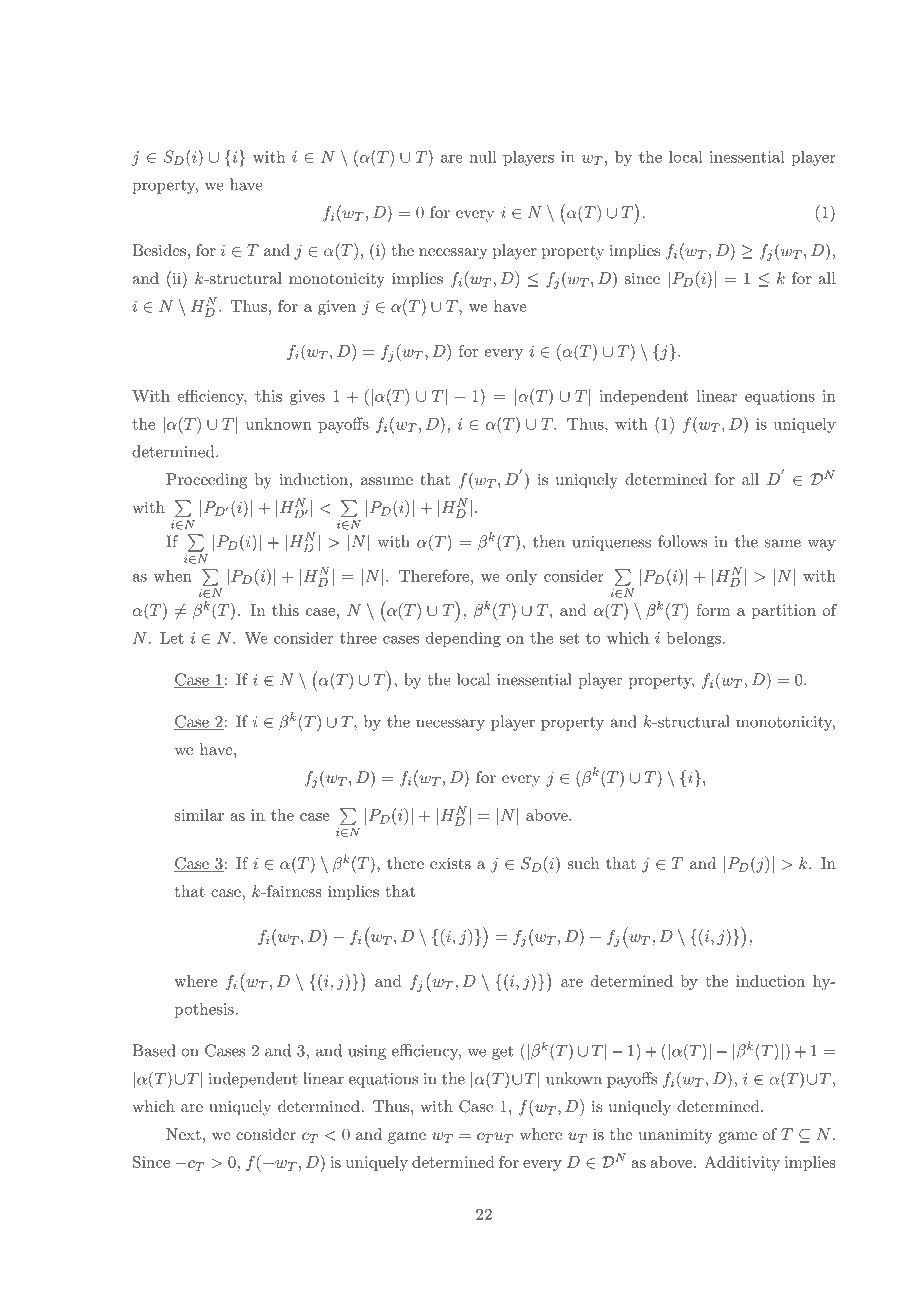 The image size is (924, 1308). I want to click on null, so click(483, 156).
